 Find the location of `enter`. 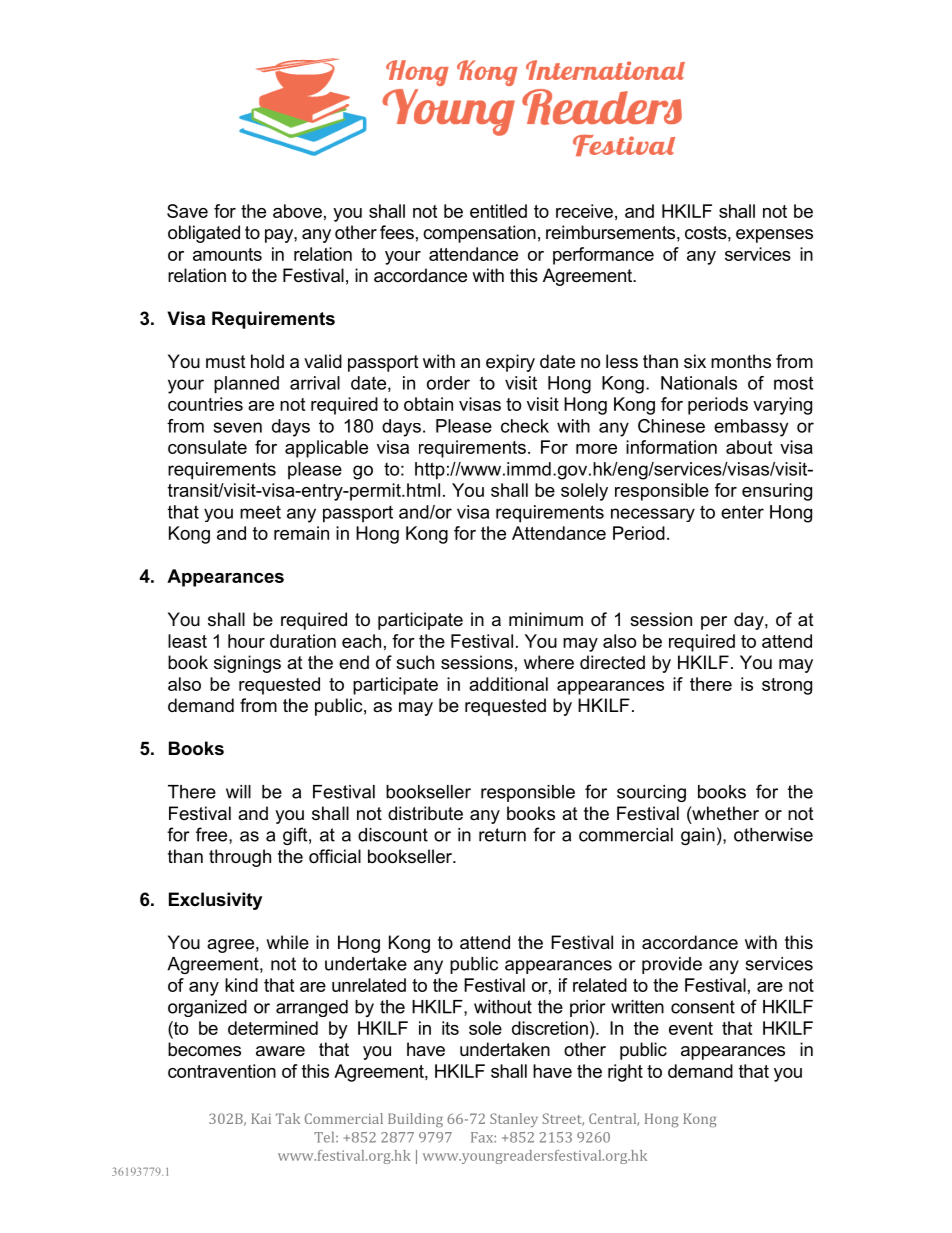

enter is located at coordinates (742, 512).
